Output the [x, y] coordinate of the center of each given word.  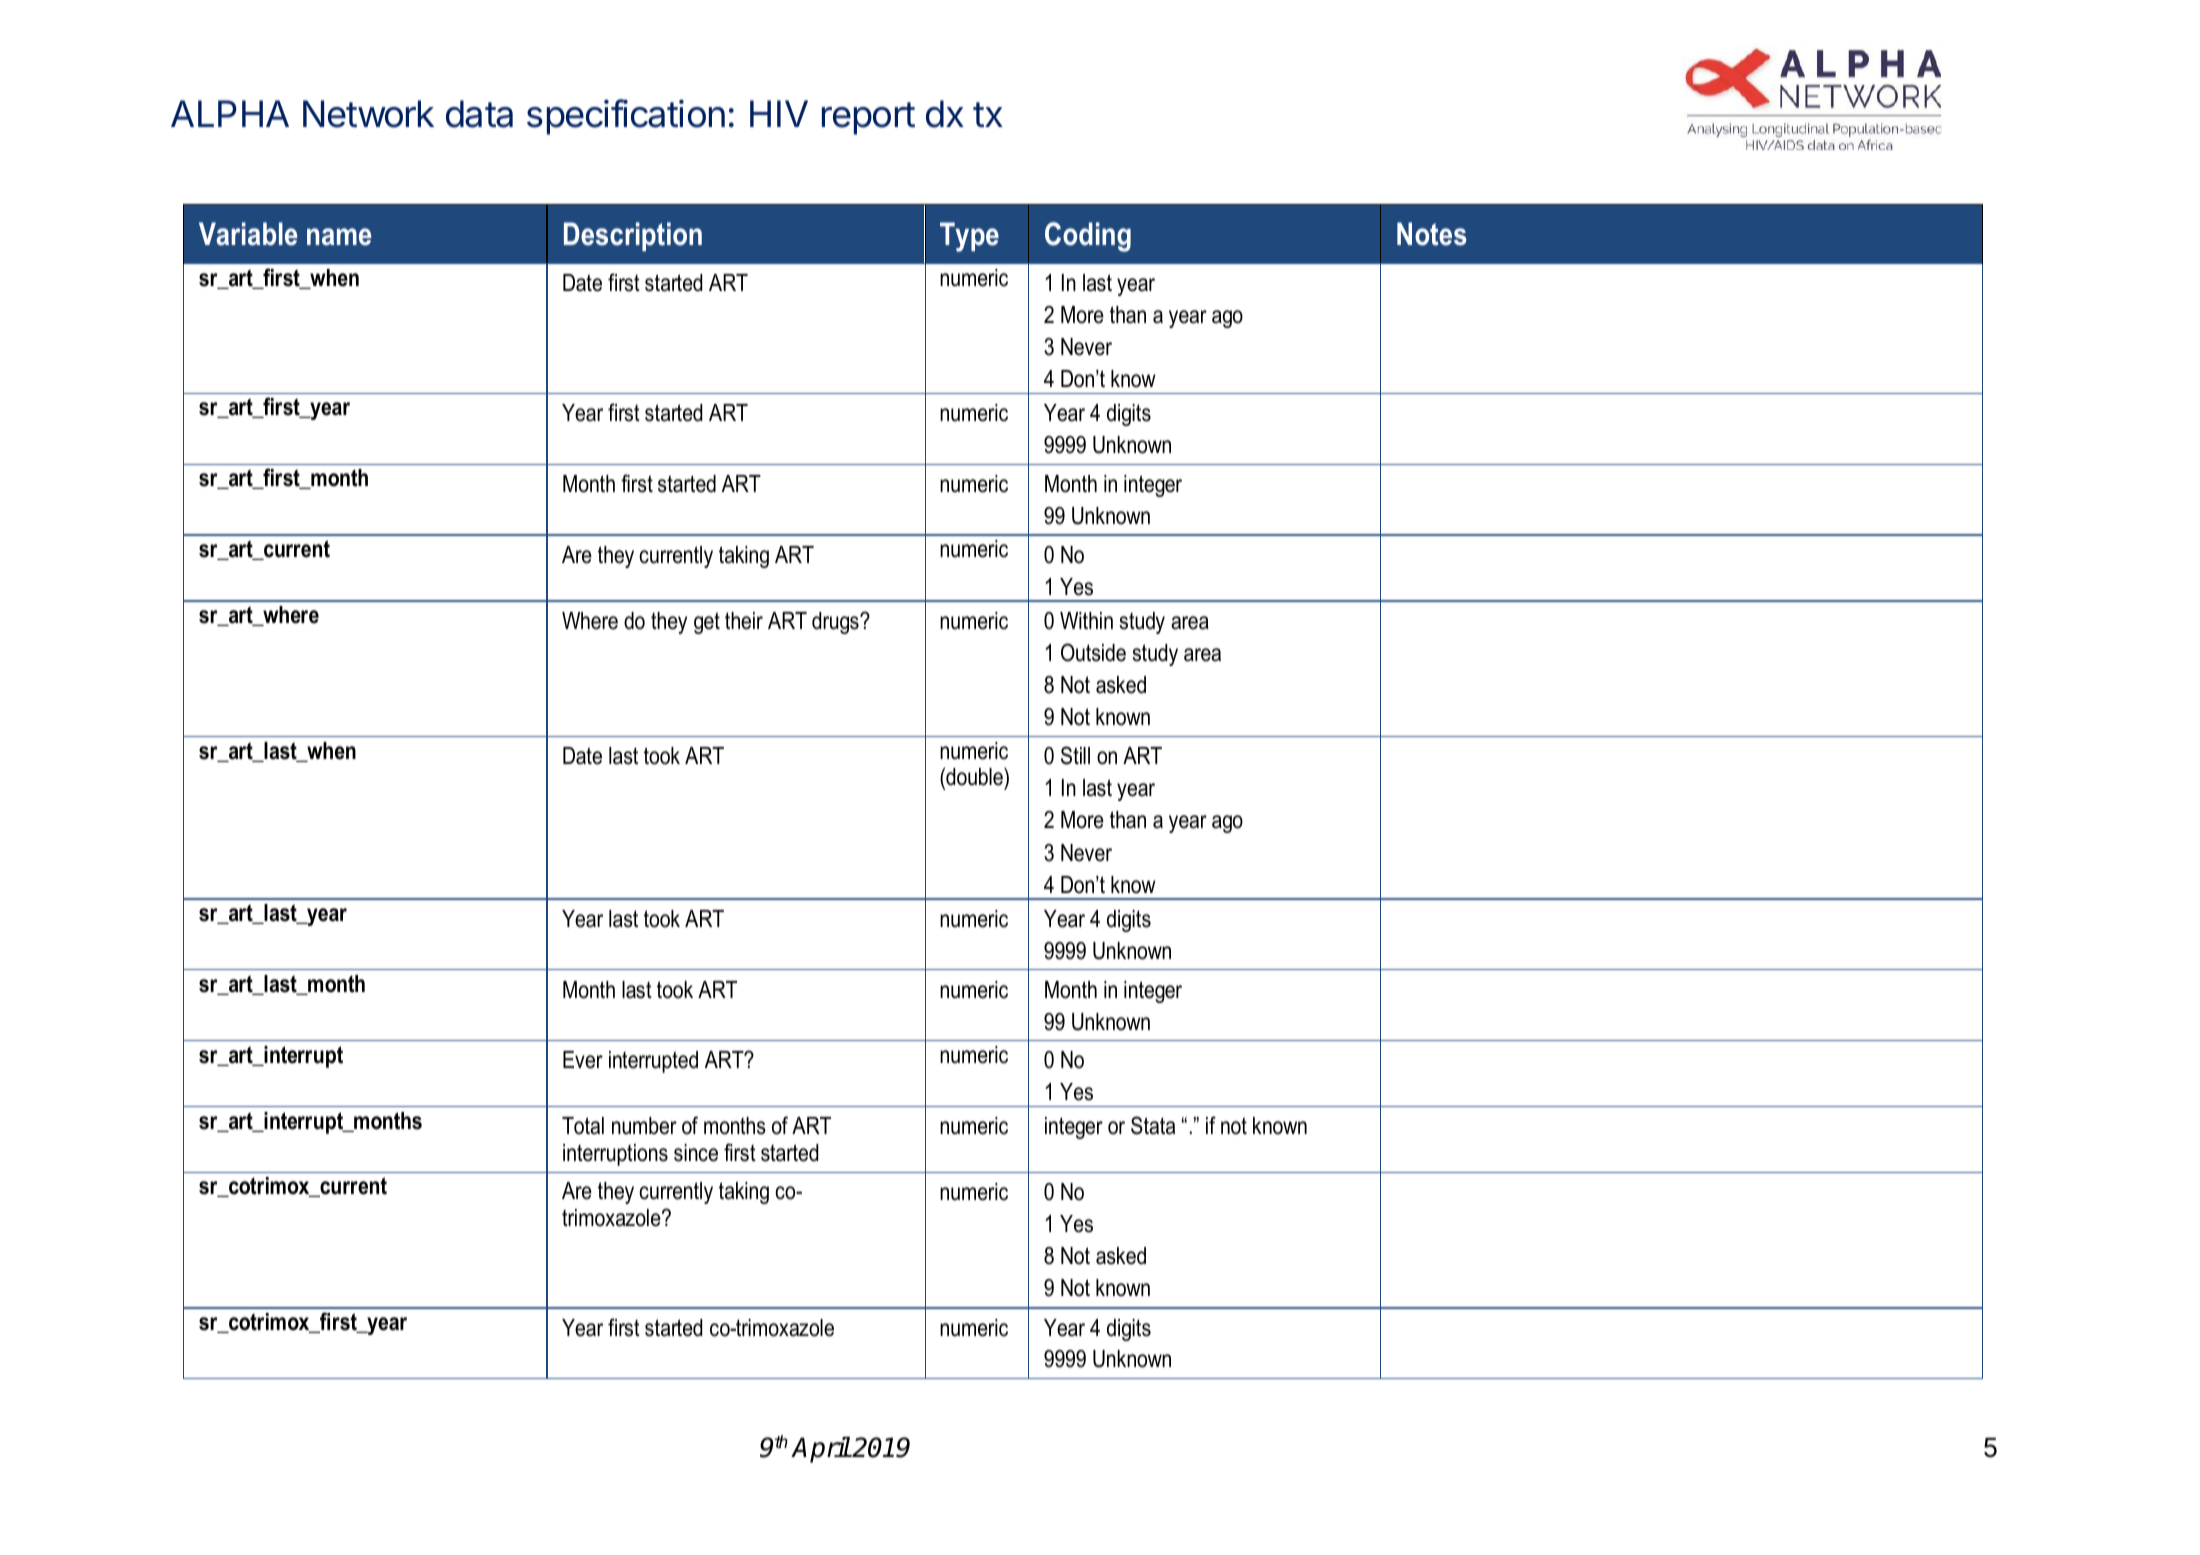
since [696, 1153]
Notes [1432, 234]
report [868, 118]
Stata [1153, 1125]
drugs [836, 623]
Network [368, 114]
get [707, 623]
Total [583, 1126]
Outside [1093, 652]
